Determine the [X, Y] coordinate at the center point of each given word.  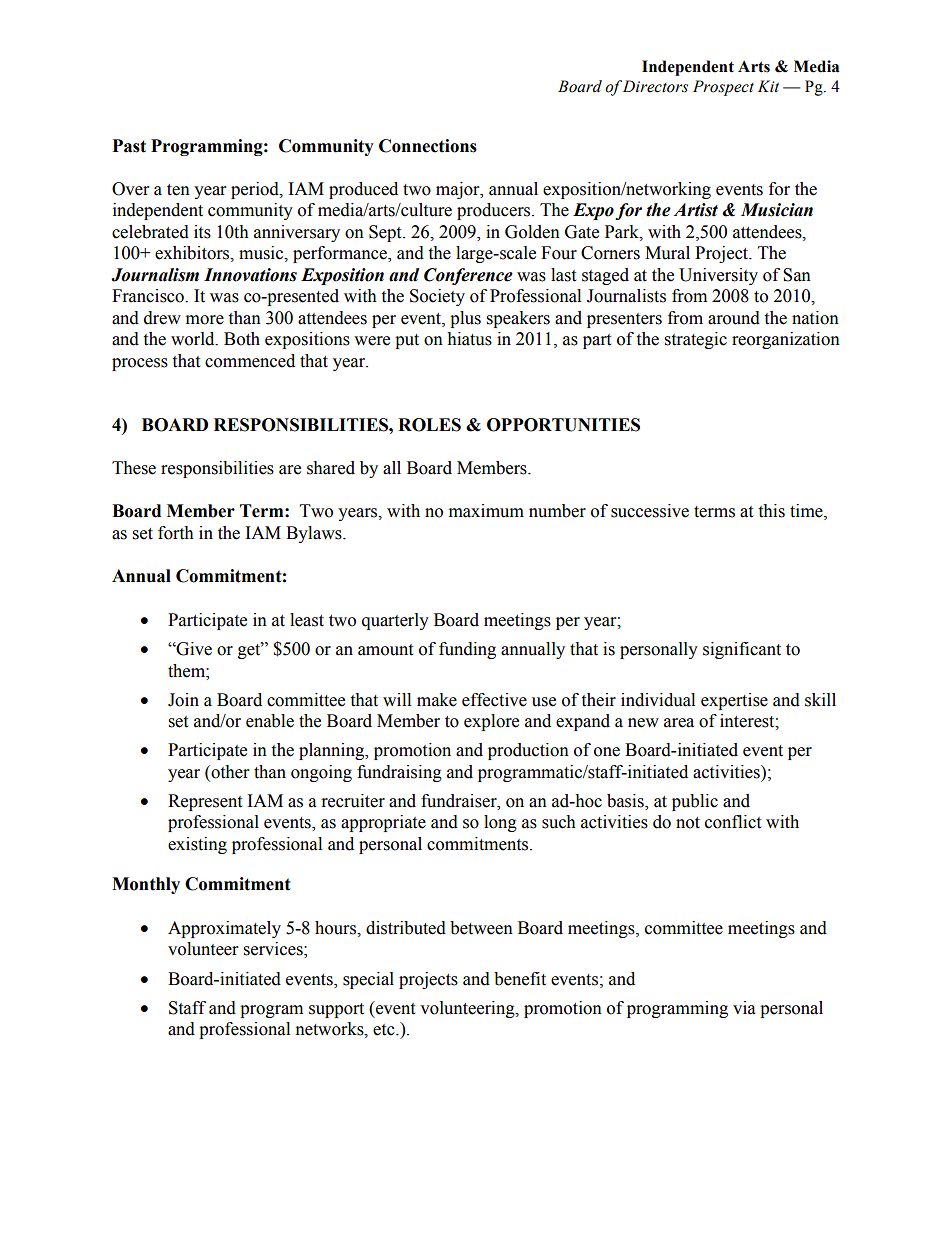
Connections [428, 146]
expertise [734, 701]
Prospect [723, 88]
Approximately [224, 929]
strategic [696, 340]
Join [183, 700]
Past [129, 146]
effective [494, 700]
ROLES [429, 425]
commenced [250, 361]
